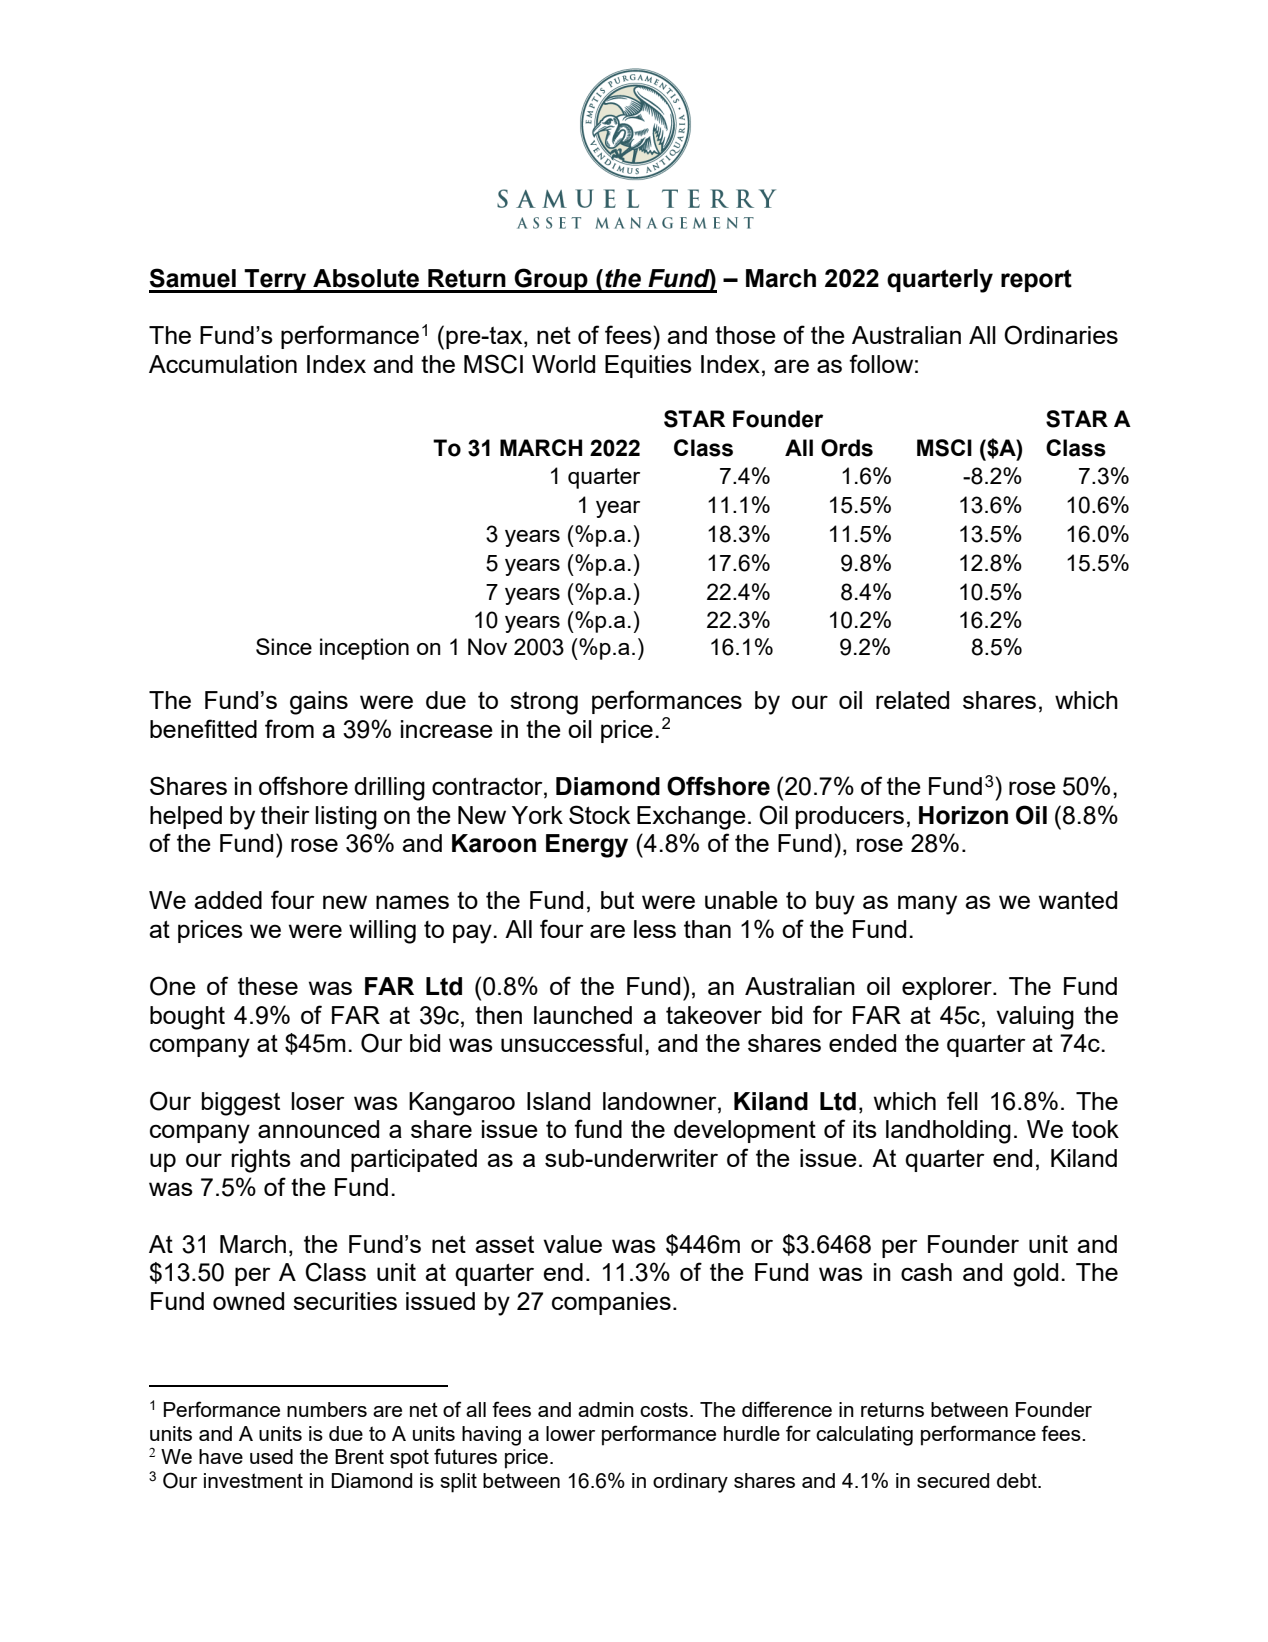 The width and height of the screenshot is (1268, 1642). What do you see at coordinates (648, 366) in the screenshot?
I see `Equities` at bounding box center [648, 366].
